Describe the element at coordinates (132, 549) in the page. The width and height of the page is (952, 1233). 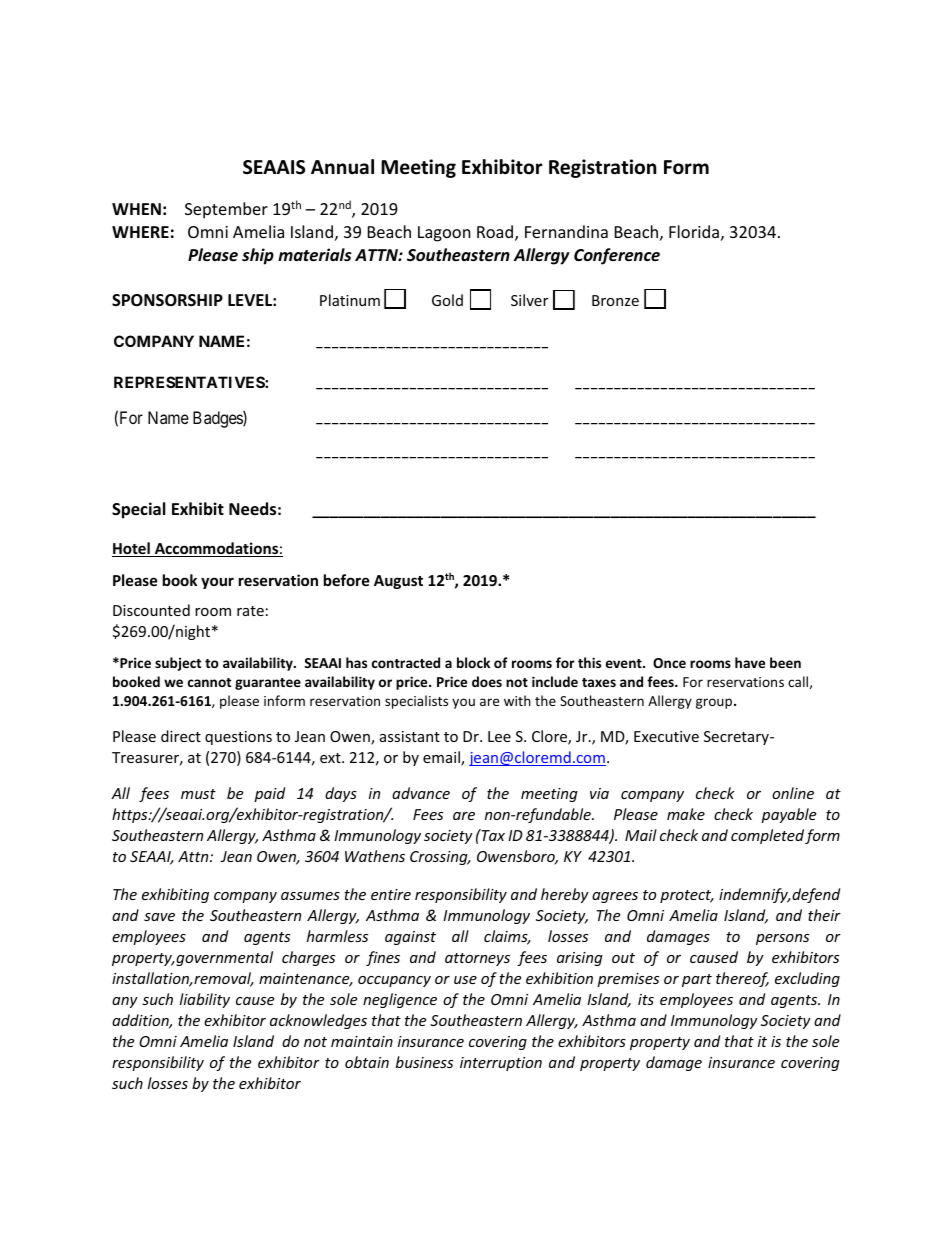
I see `Hotel` at that location.
